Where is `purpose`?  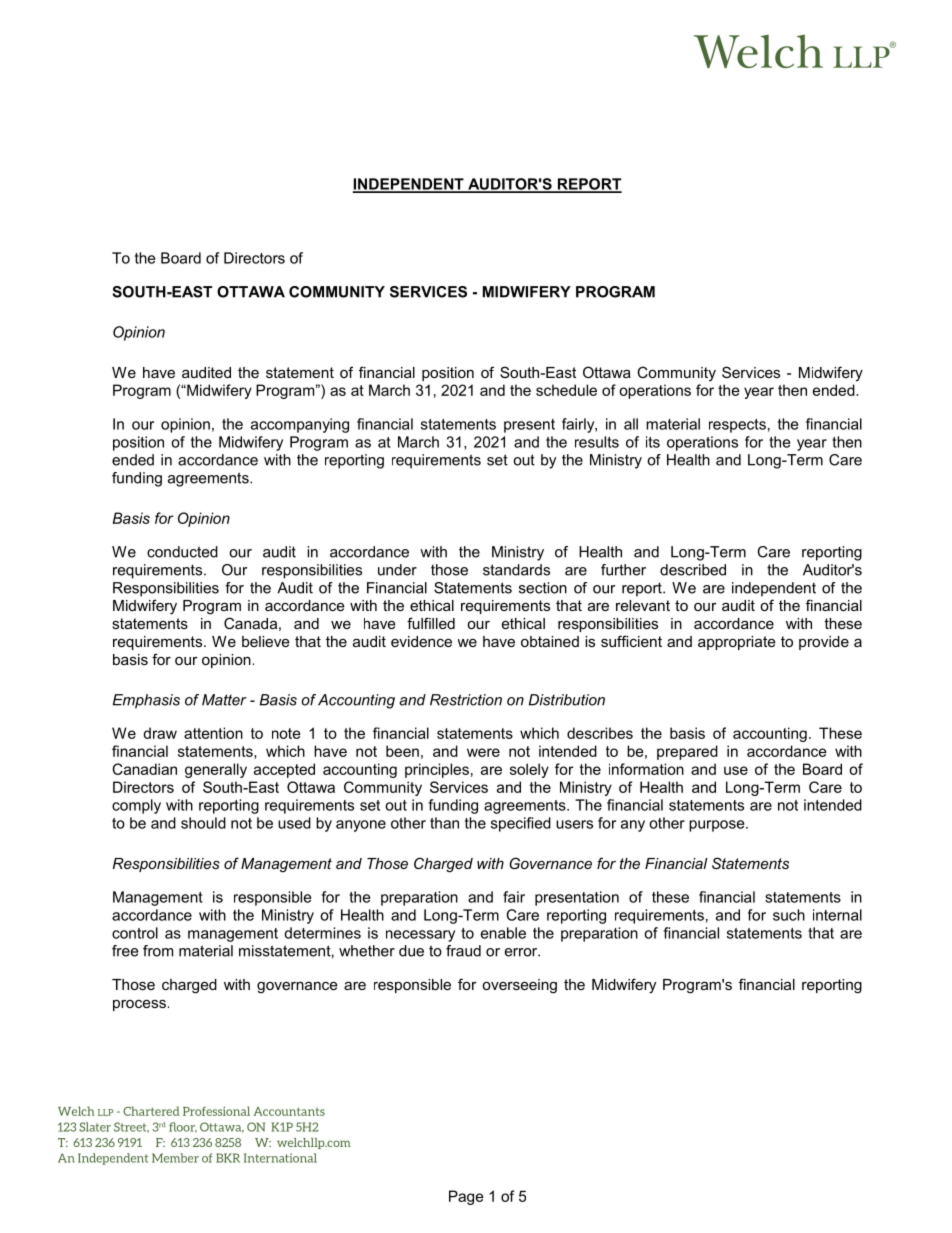
purpose is located at coordinates (718, 826).
